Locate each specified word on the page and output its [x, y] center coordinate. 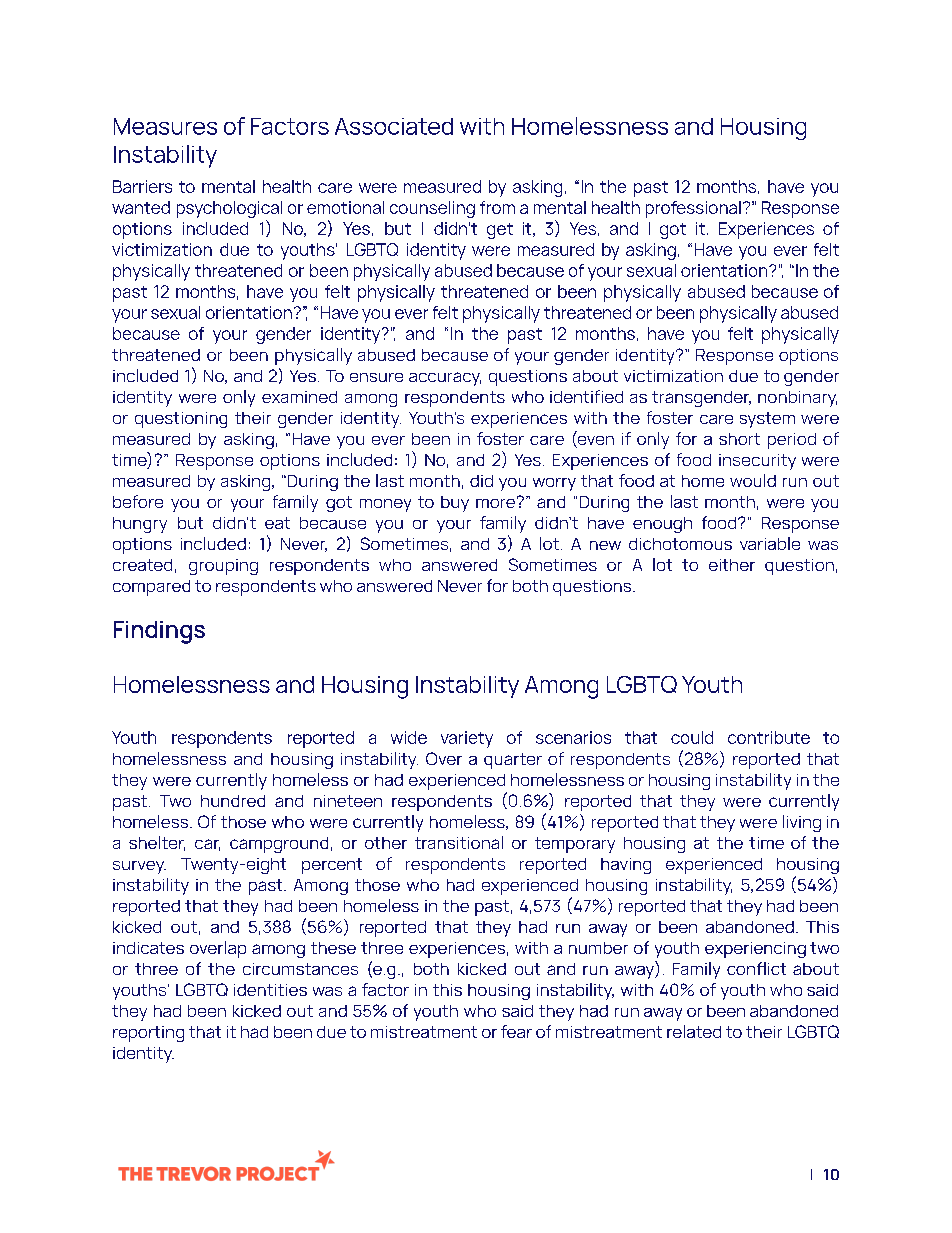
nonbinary [797, 399]
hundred [233, 801]
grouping [223, 567]
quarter [513, 761]
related [694, 1031]
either [732, 565]
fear [516, 1031]
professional [693, 209]
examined [299, 397]
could [692, 737]
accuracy [445, 379]
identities [270, 990]
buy [455, 504]
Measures [165, 126]
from [497, 207]
